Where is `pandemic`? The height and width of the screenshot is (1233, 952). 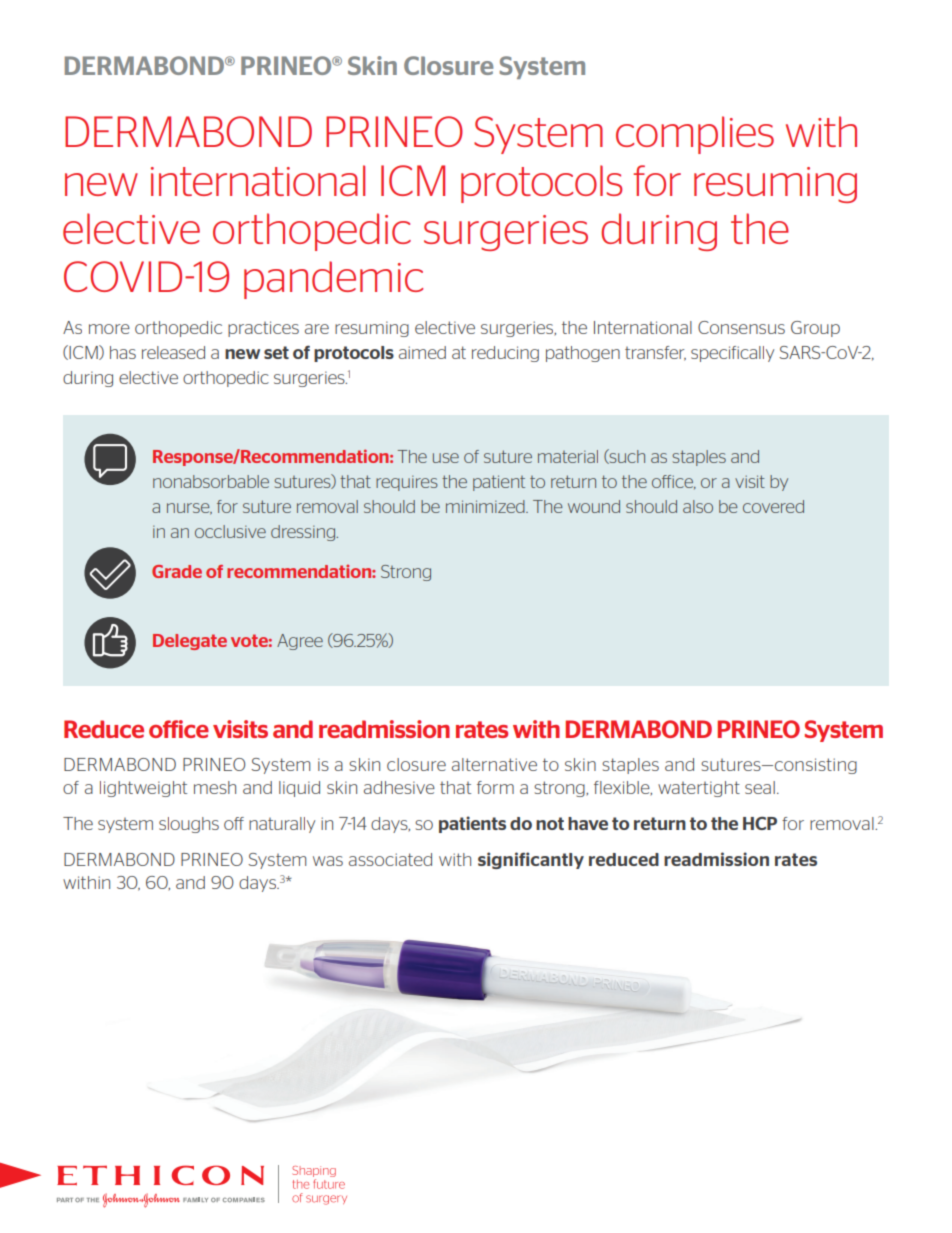
pandemic is located at coordinates (333, 280).
